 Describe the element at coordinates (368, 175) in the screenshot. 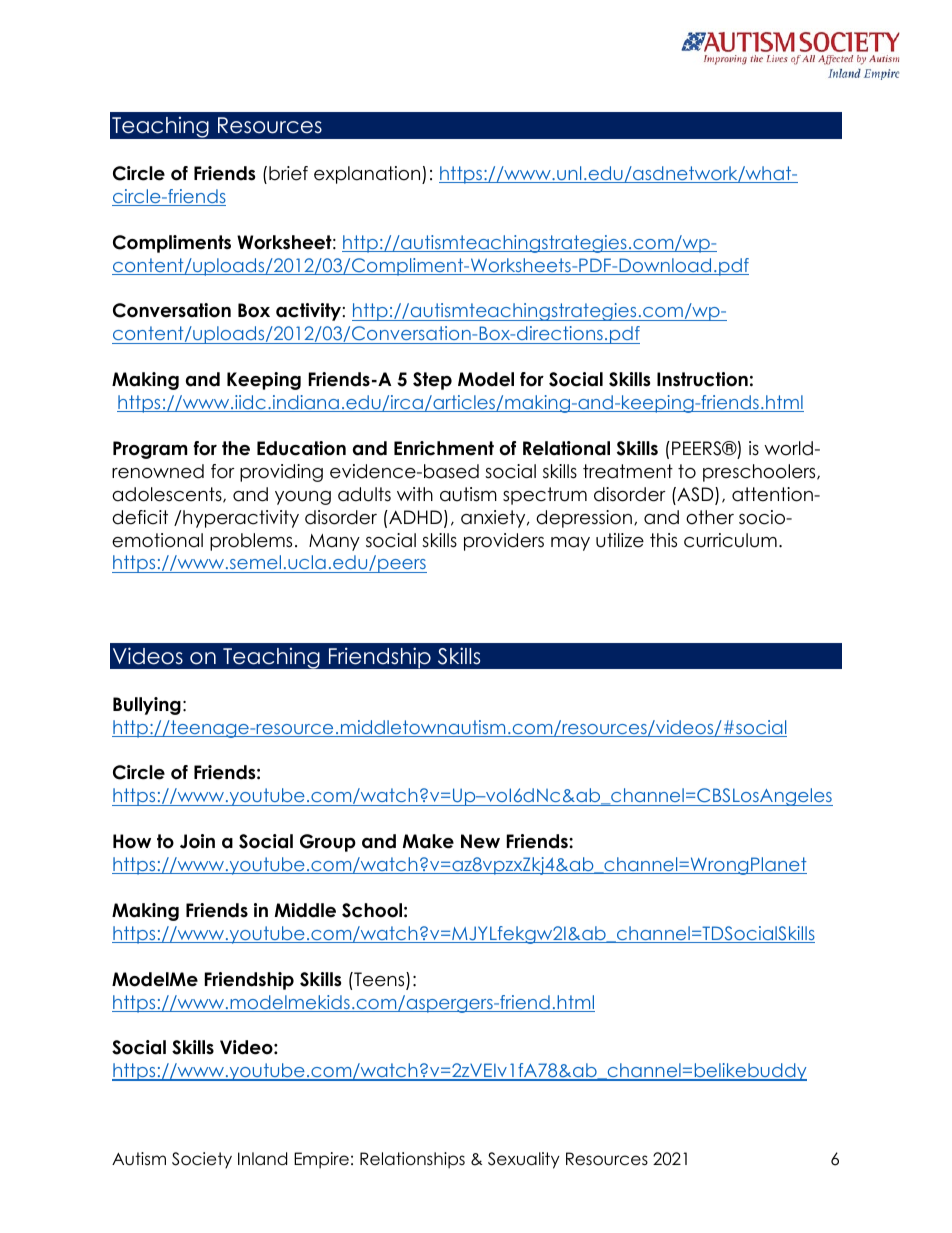

I see `explanation` at that location.
